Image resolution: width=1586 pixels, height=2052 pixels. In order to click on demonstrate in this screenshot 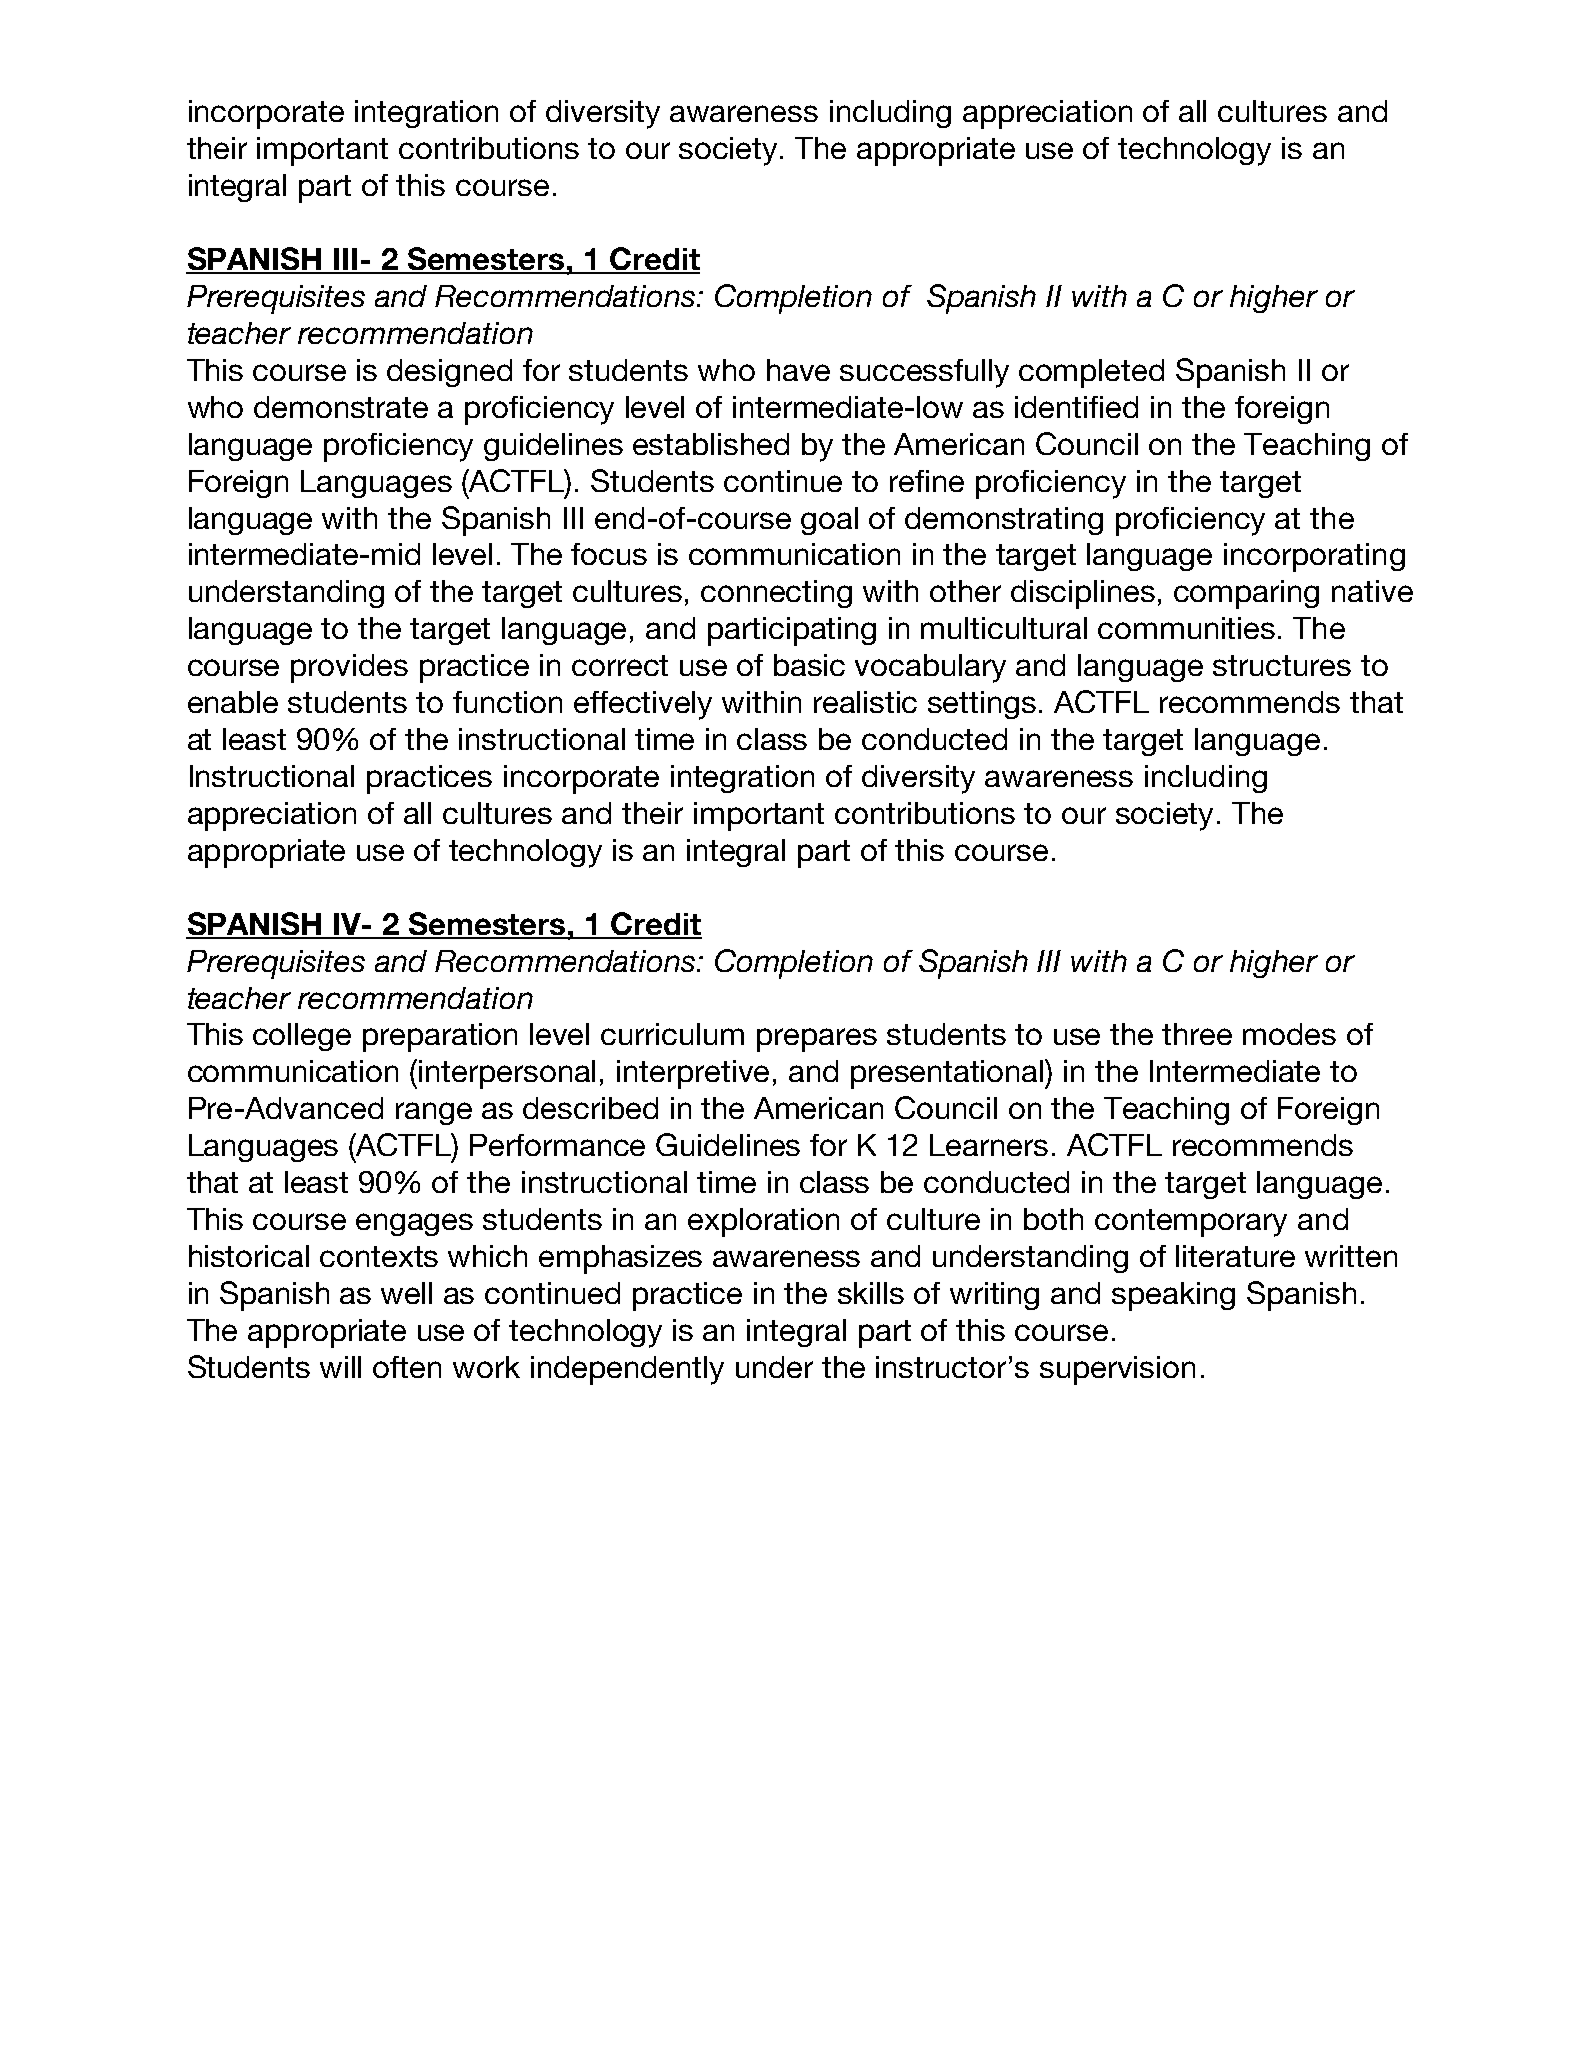, I will do `click(341, 407)`.
